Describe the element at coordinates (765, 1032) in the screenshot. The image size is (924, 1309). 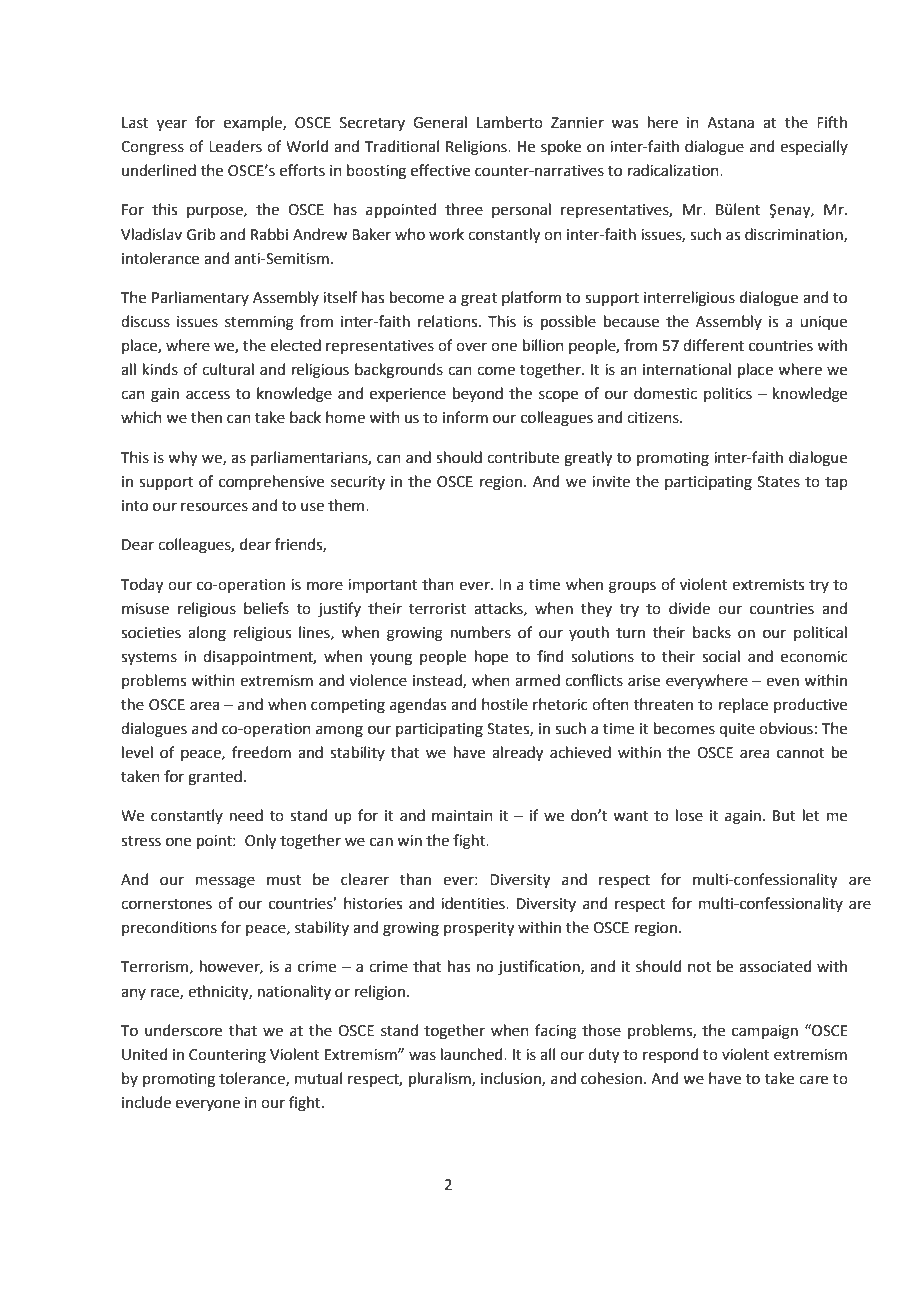
I see `campaign` at that location.
